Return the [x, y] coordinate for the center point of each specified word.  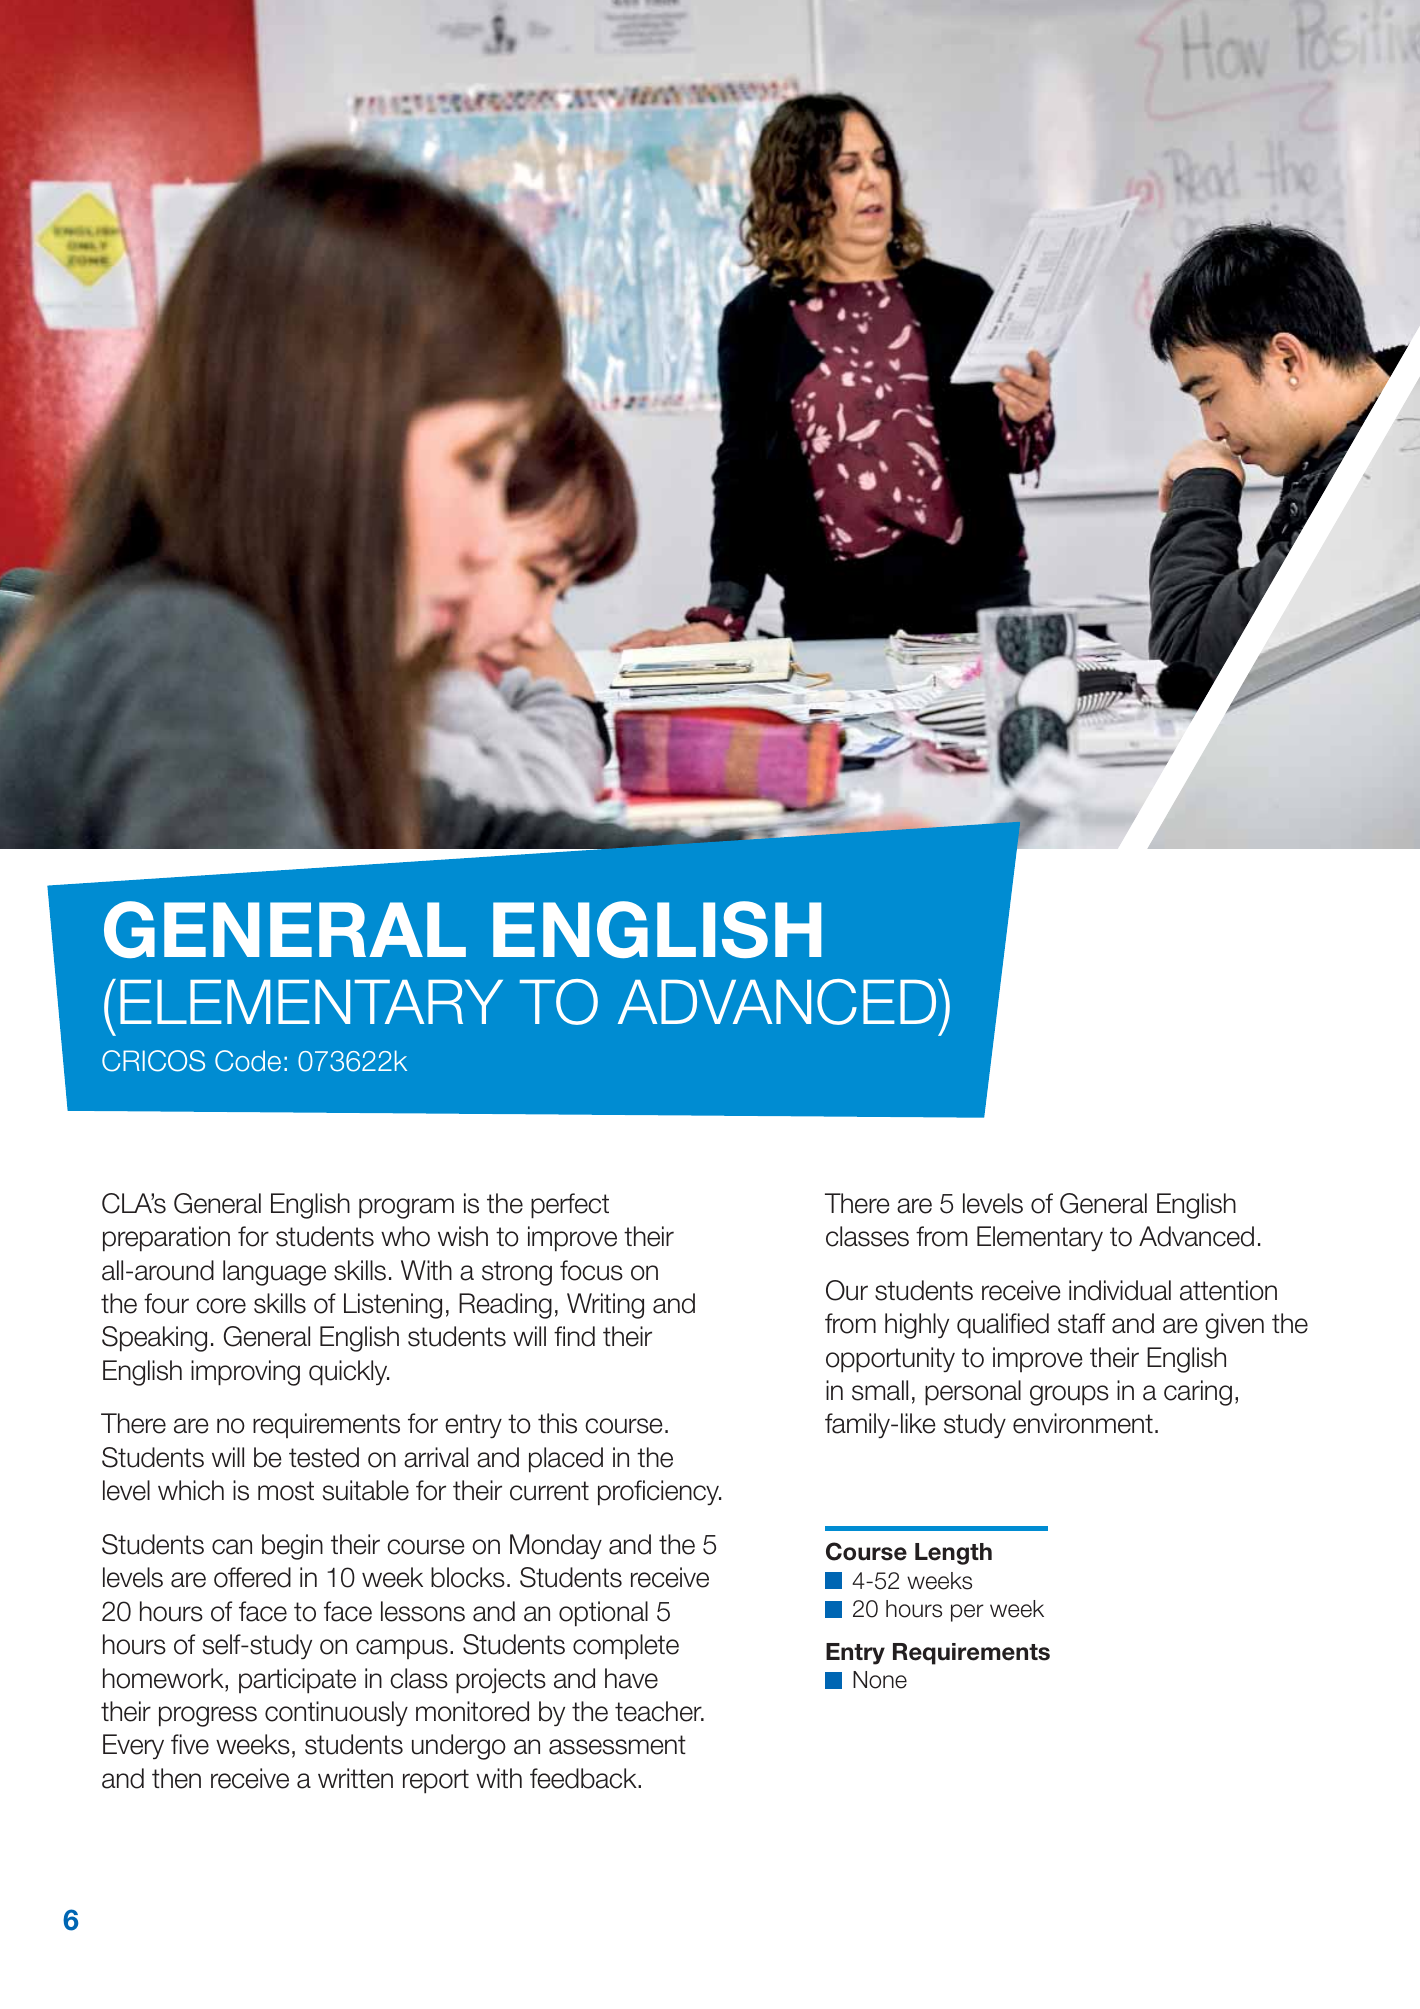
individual [1120, 1290]
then [176, 1778]
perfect [570, 1206]
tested [324, 1457]
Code [248, 1061]
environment [1083, 1423]
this [557, 1423]
